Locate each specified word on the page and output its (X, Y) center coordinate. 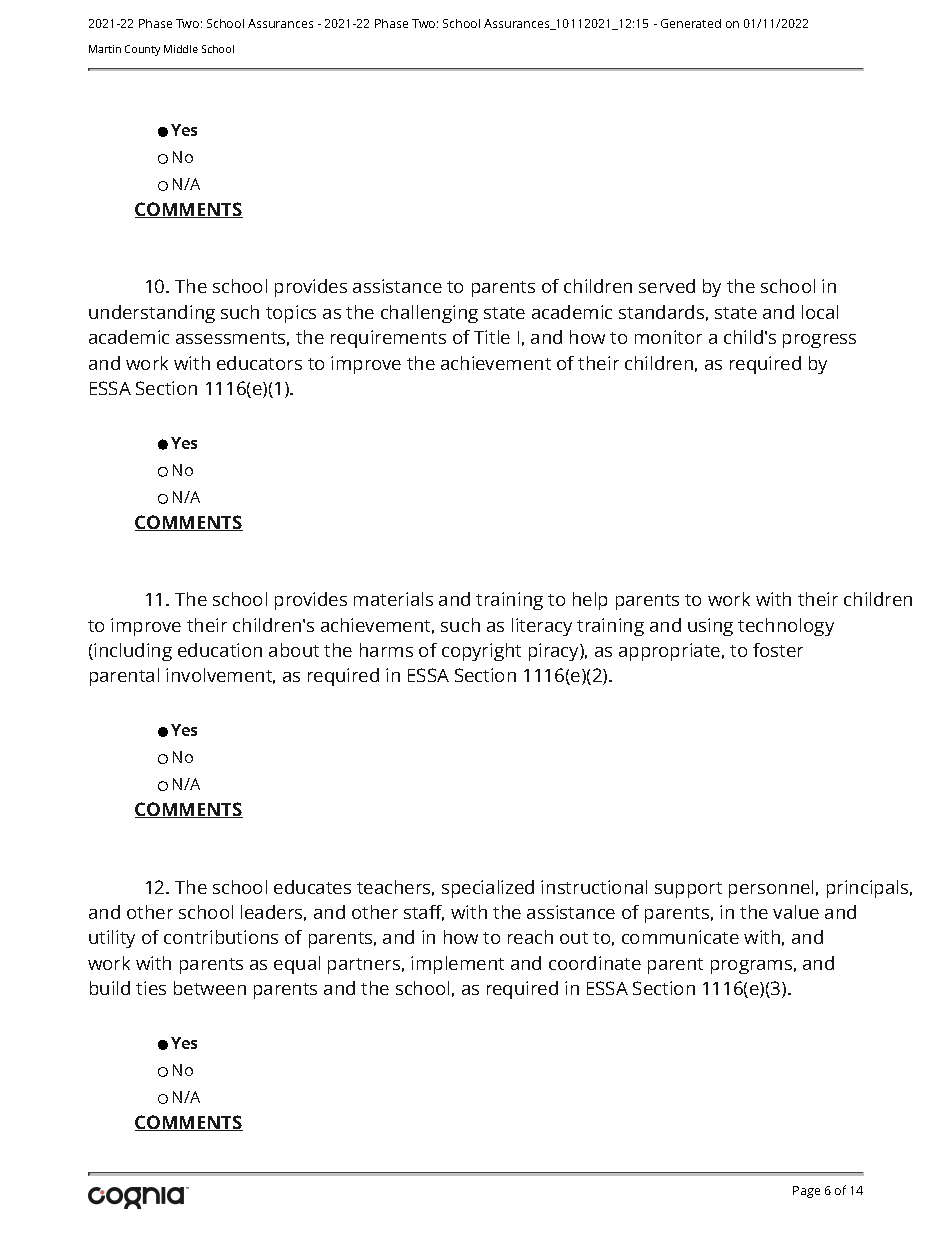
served (667, 286)
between (210, 988)
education (220, 650)
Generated (691, 23)
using (710, 627)
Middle (181, 49)
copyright (481, 652)
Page (806, 1192)
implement (457, 965)
